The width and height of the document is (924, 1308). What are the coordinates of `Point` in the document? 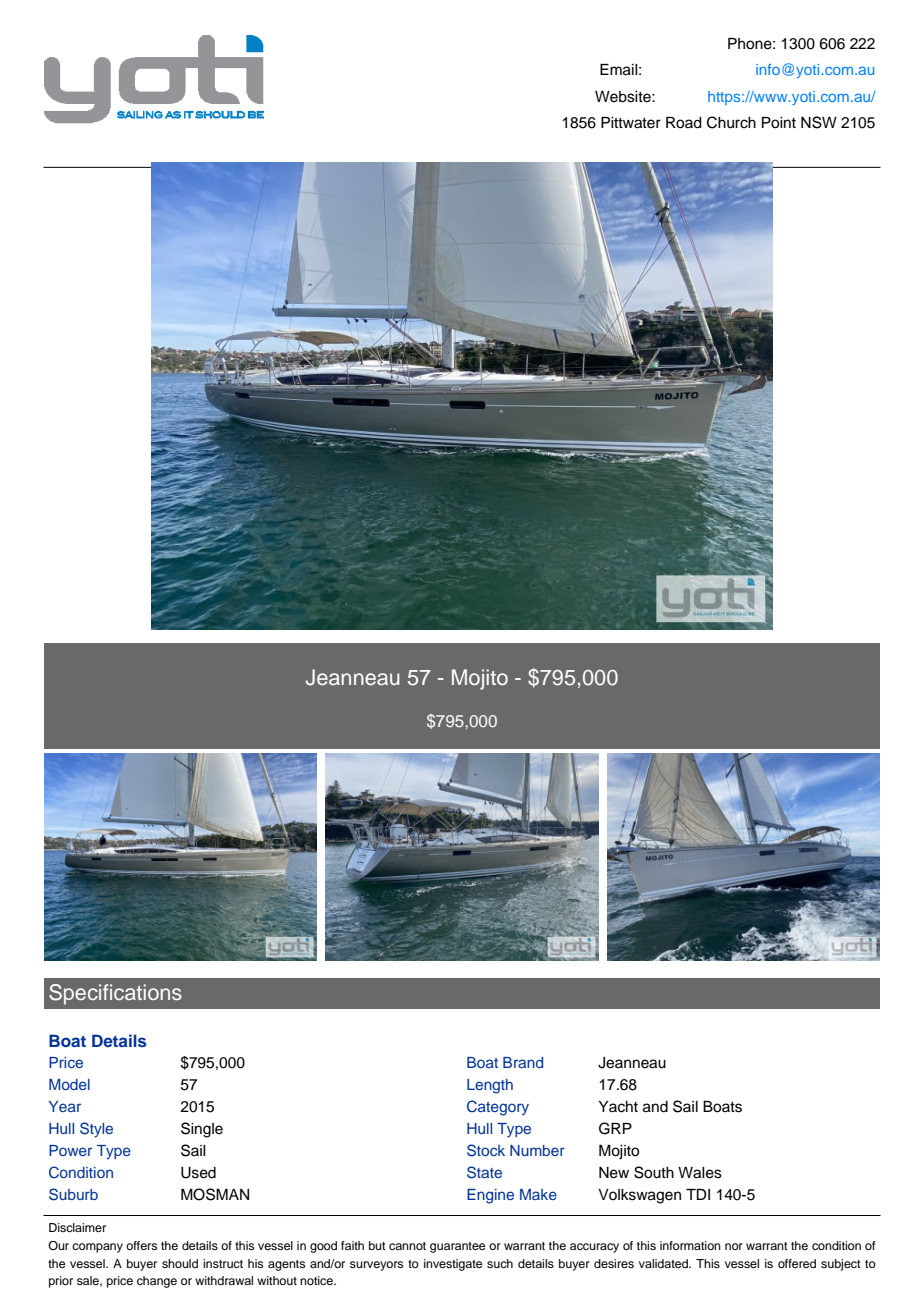 It's located at (779, 123).
